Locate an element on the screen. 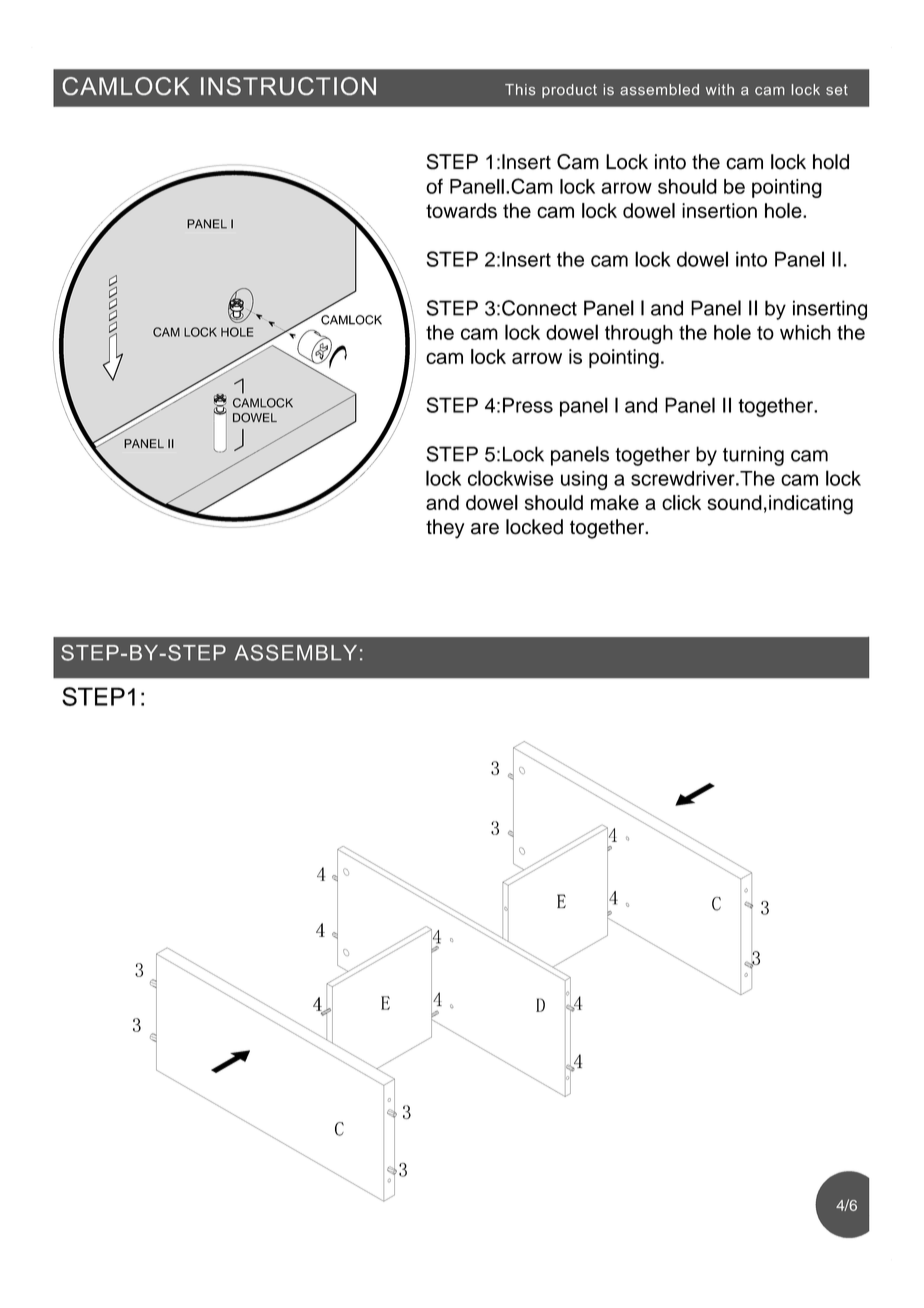  turning is located at coordinates (753, 456).
